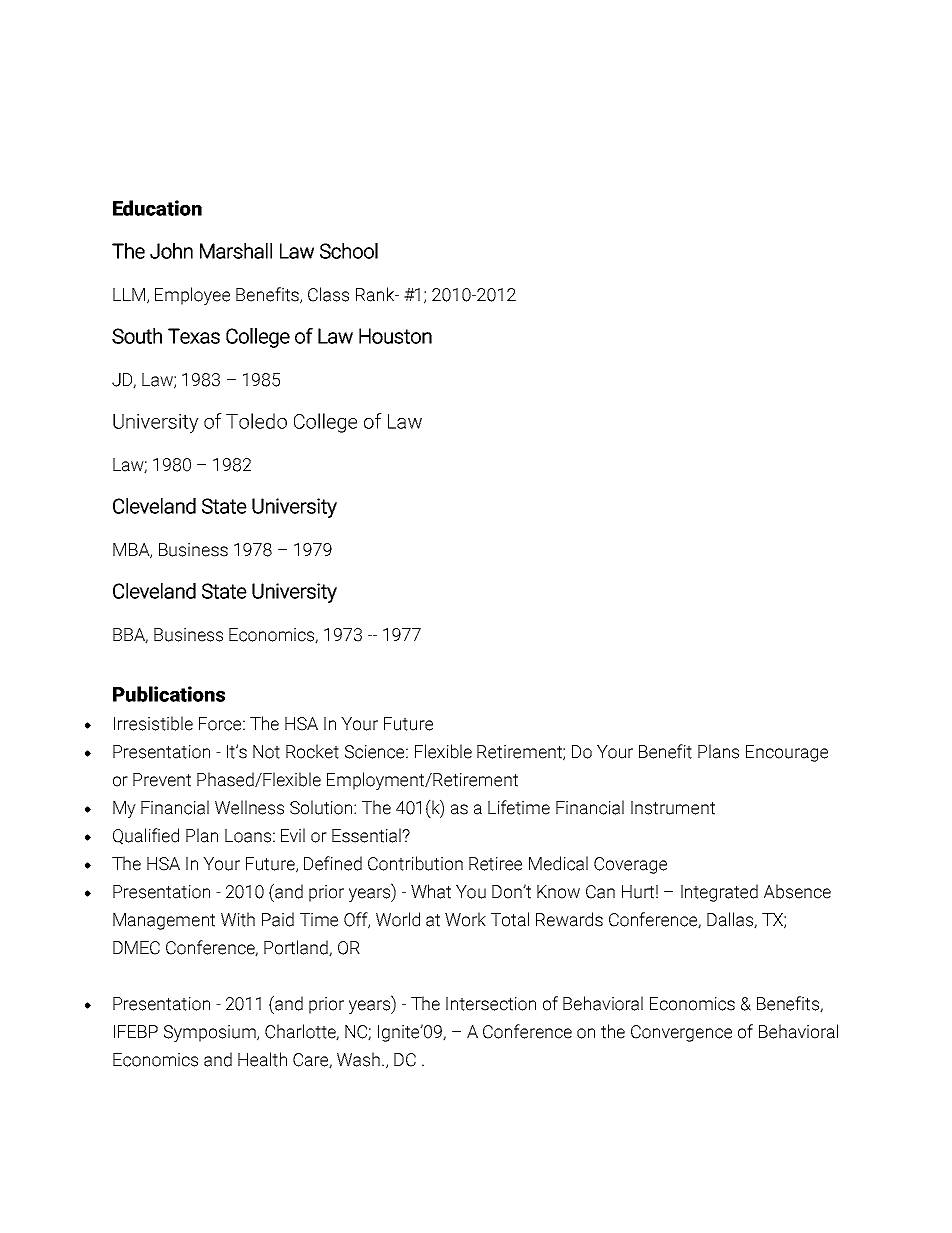 The image size is (952, 1233). I want to click on Symposium, so click(211, 1033).
